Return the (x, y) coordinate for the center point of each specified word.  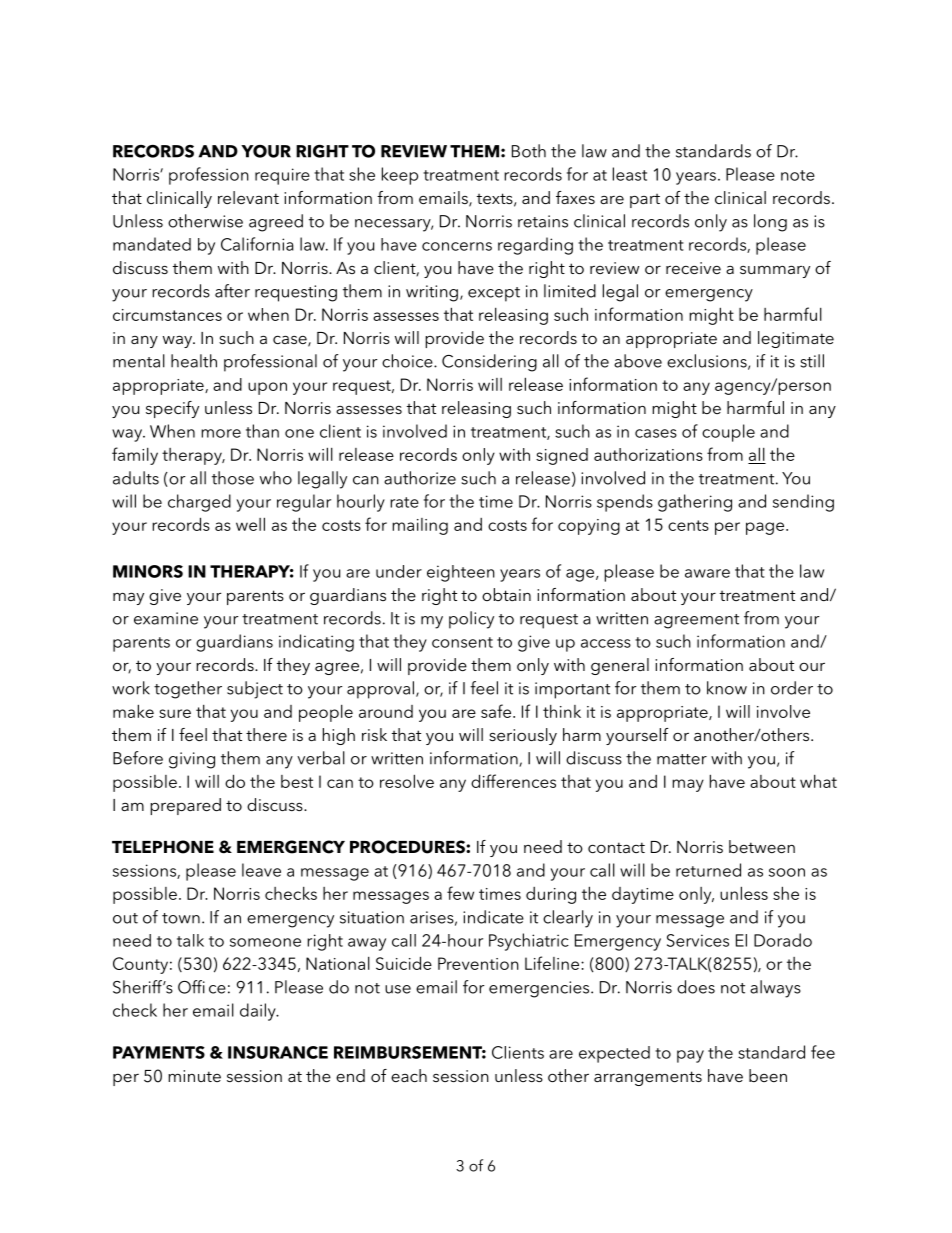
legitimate (796, 339)
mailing (420, 526)
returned (708, 870)
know (727, 688)
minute (194, 1076)
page (766, 528)
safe (497, 711)
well (250, 524)
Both (529, 151)
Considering (489, 363)
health (194, 361)
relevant (248, 197)
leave (261, 870)
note (798, 175)
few (460, 893)
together (188, 690)
